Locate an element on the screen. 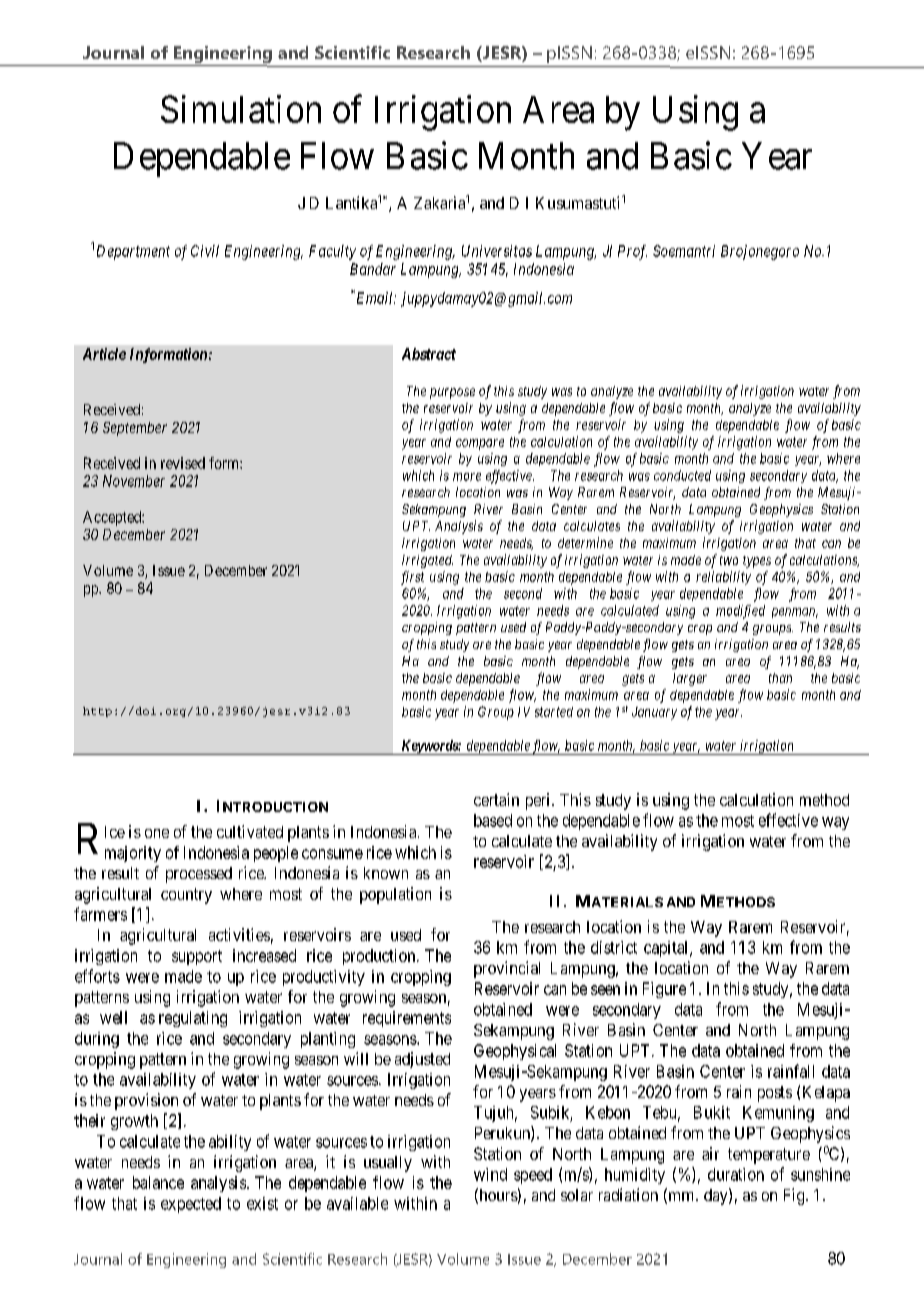 The image size is (924, 1308). Simulation is located at coordinates (241, 109).
